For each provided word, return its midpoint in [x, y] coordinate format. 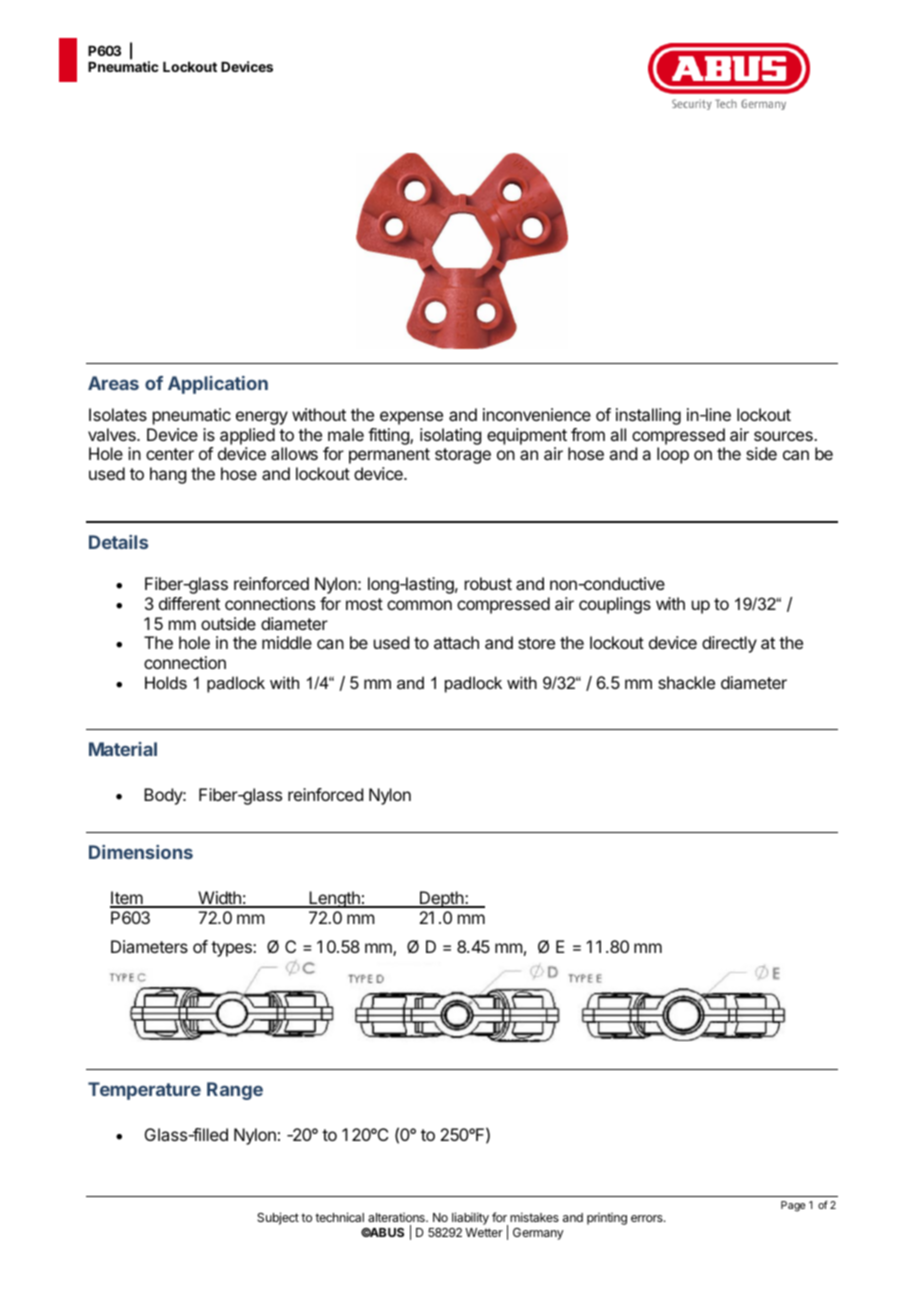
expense [411, 418]
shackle [686, 682]
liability [470, 1218]
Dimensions [141, 852]
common [419, 605]
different [189, 603]
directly [729, 644]
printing [607, 1219]
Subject [278, 1218]
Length [334, 899]
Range [235, 1091]
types [232, 949]
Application [218, 385]
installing [648, 416]
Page [793, 1206]
